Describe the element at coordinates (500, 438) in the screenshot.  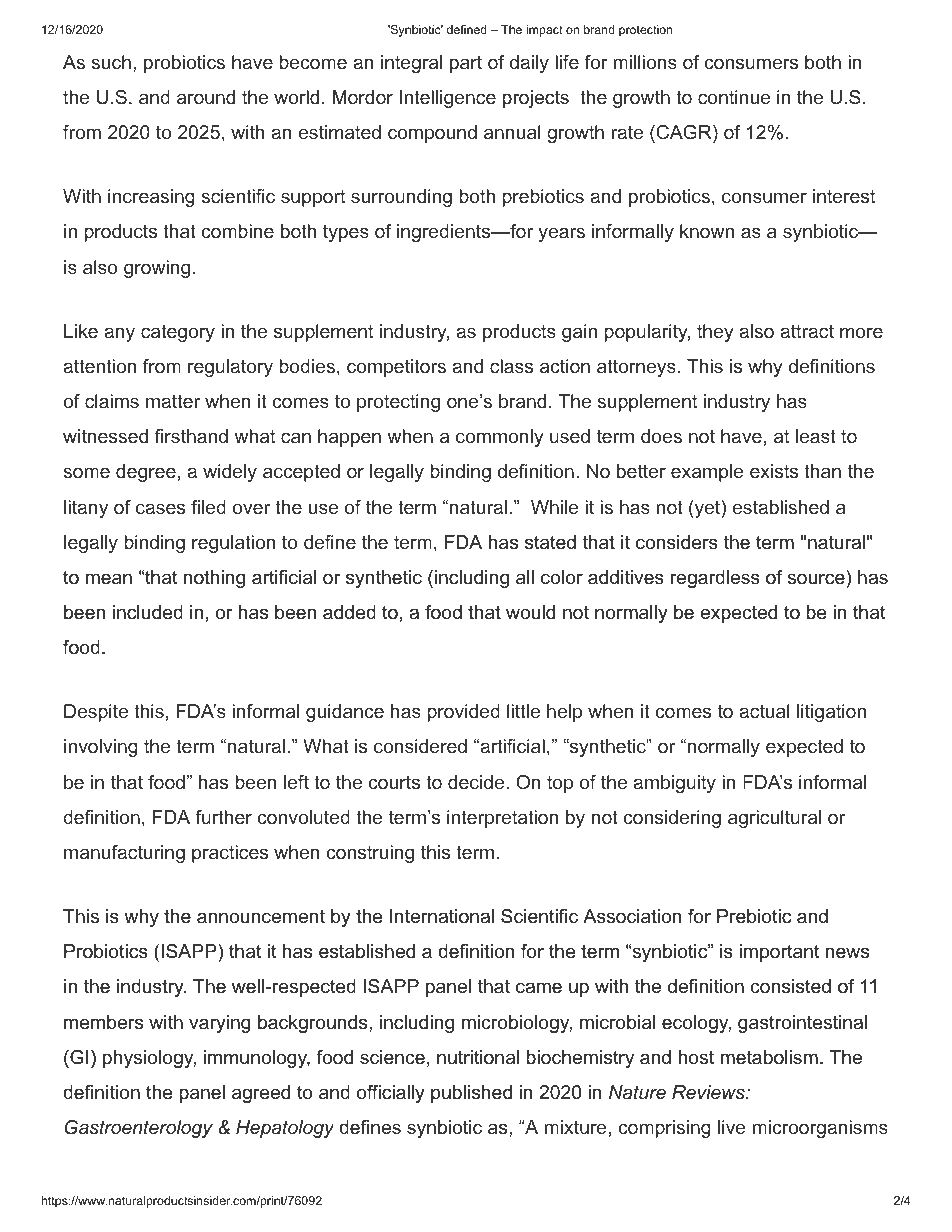
I see `commonly` at that location.
